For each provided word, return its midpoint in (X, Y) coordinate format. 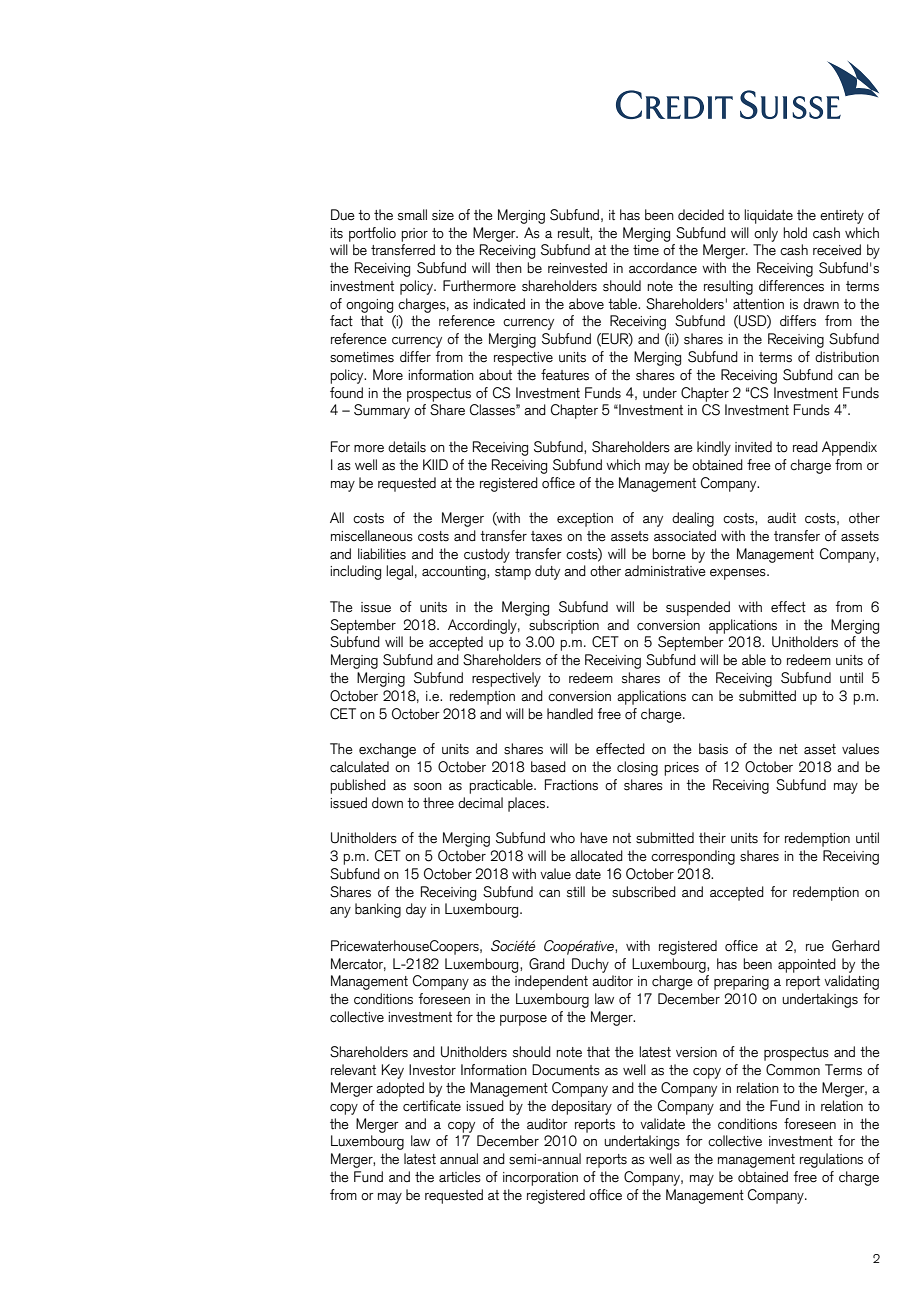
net (788, 749)
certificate (432, 1106)
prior (414, 235)
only (766, 234)
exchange (387, 750)
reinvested (577, 268)
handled (570, 714)
